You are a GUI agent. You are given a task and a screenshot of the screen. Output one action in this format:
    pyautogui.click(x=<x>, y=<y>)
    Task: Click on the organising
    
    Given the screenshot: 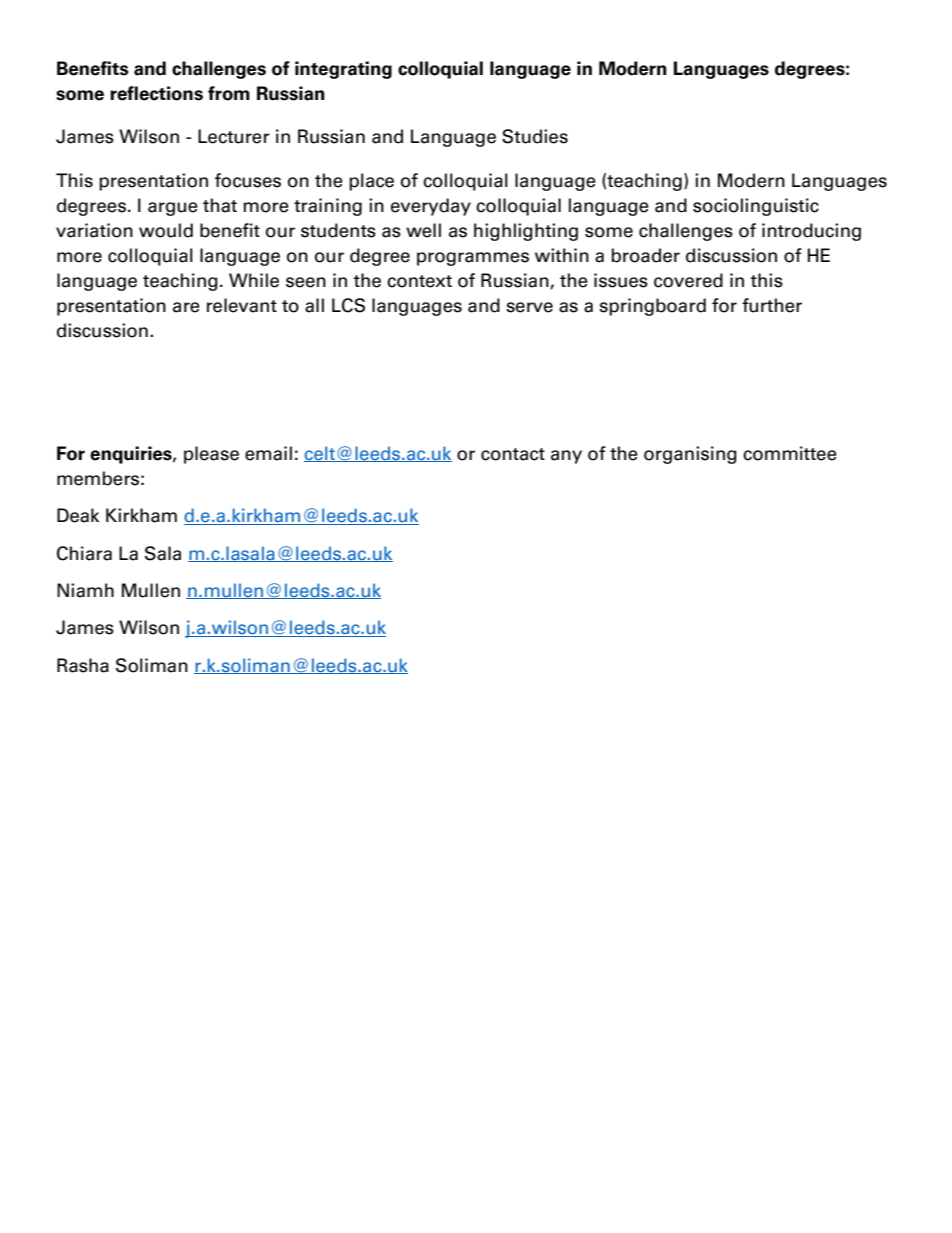 What is the action you would take?
    pyautogui.click(x=690, y=455)
